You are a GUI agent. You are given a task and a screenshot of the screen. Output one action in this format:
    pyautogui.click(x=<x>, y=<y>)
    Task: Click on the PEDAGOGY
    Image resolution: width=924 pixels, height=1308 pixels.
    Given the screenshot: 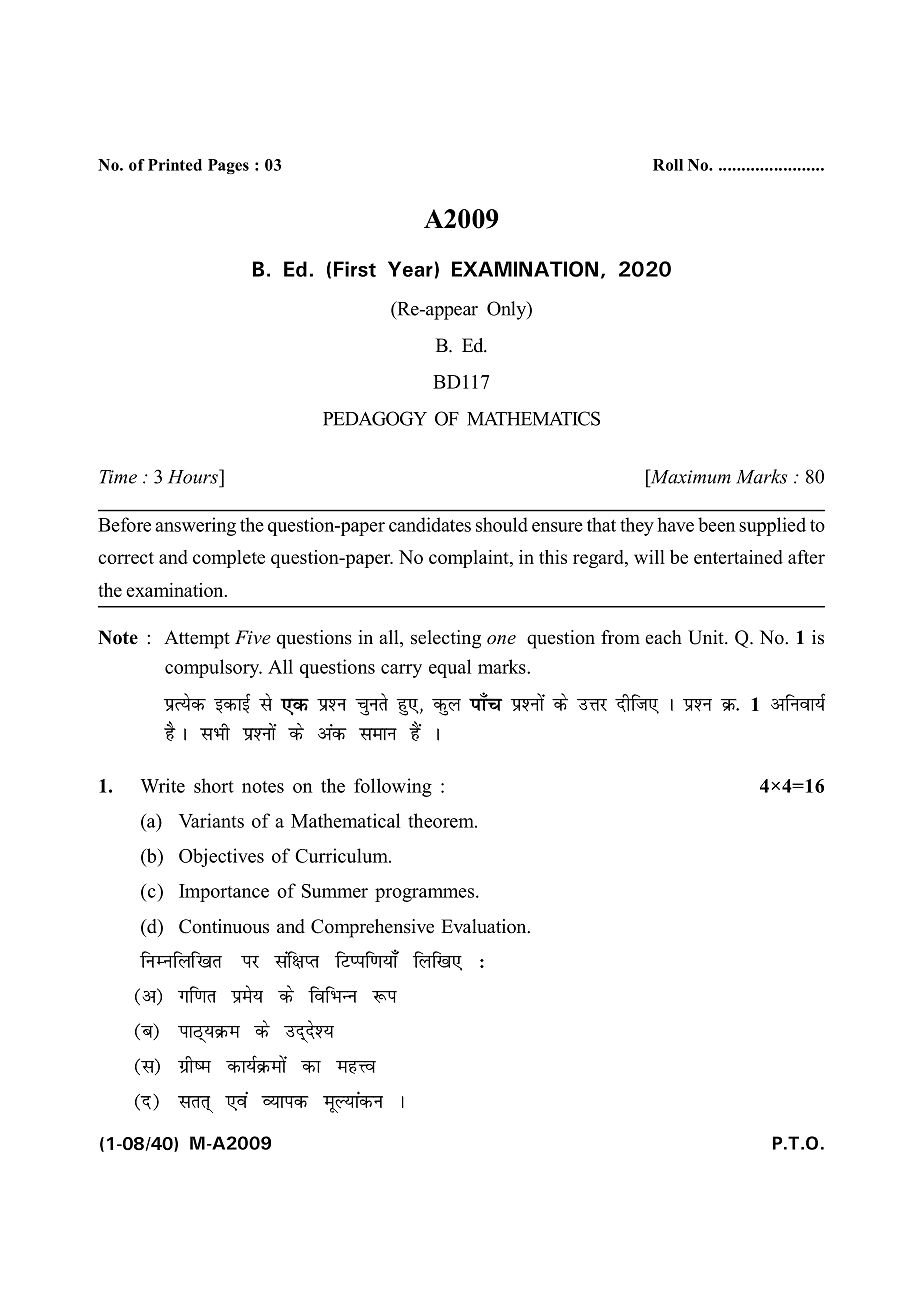 What is the action you would take?
    pyautogui.click(x=375, y=418)
